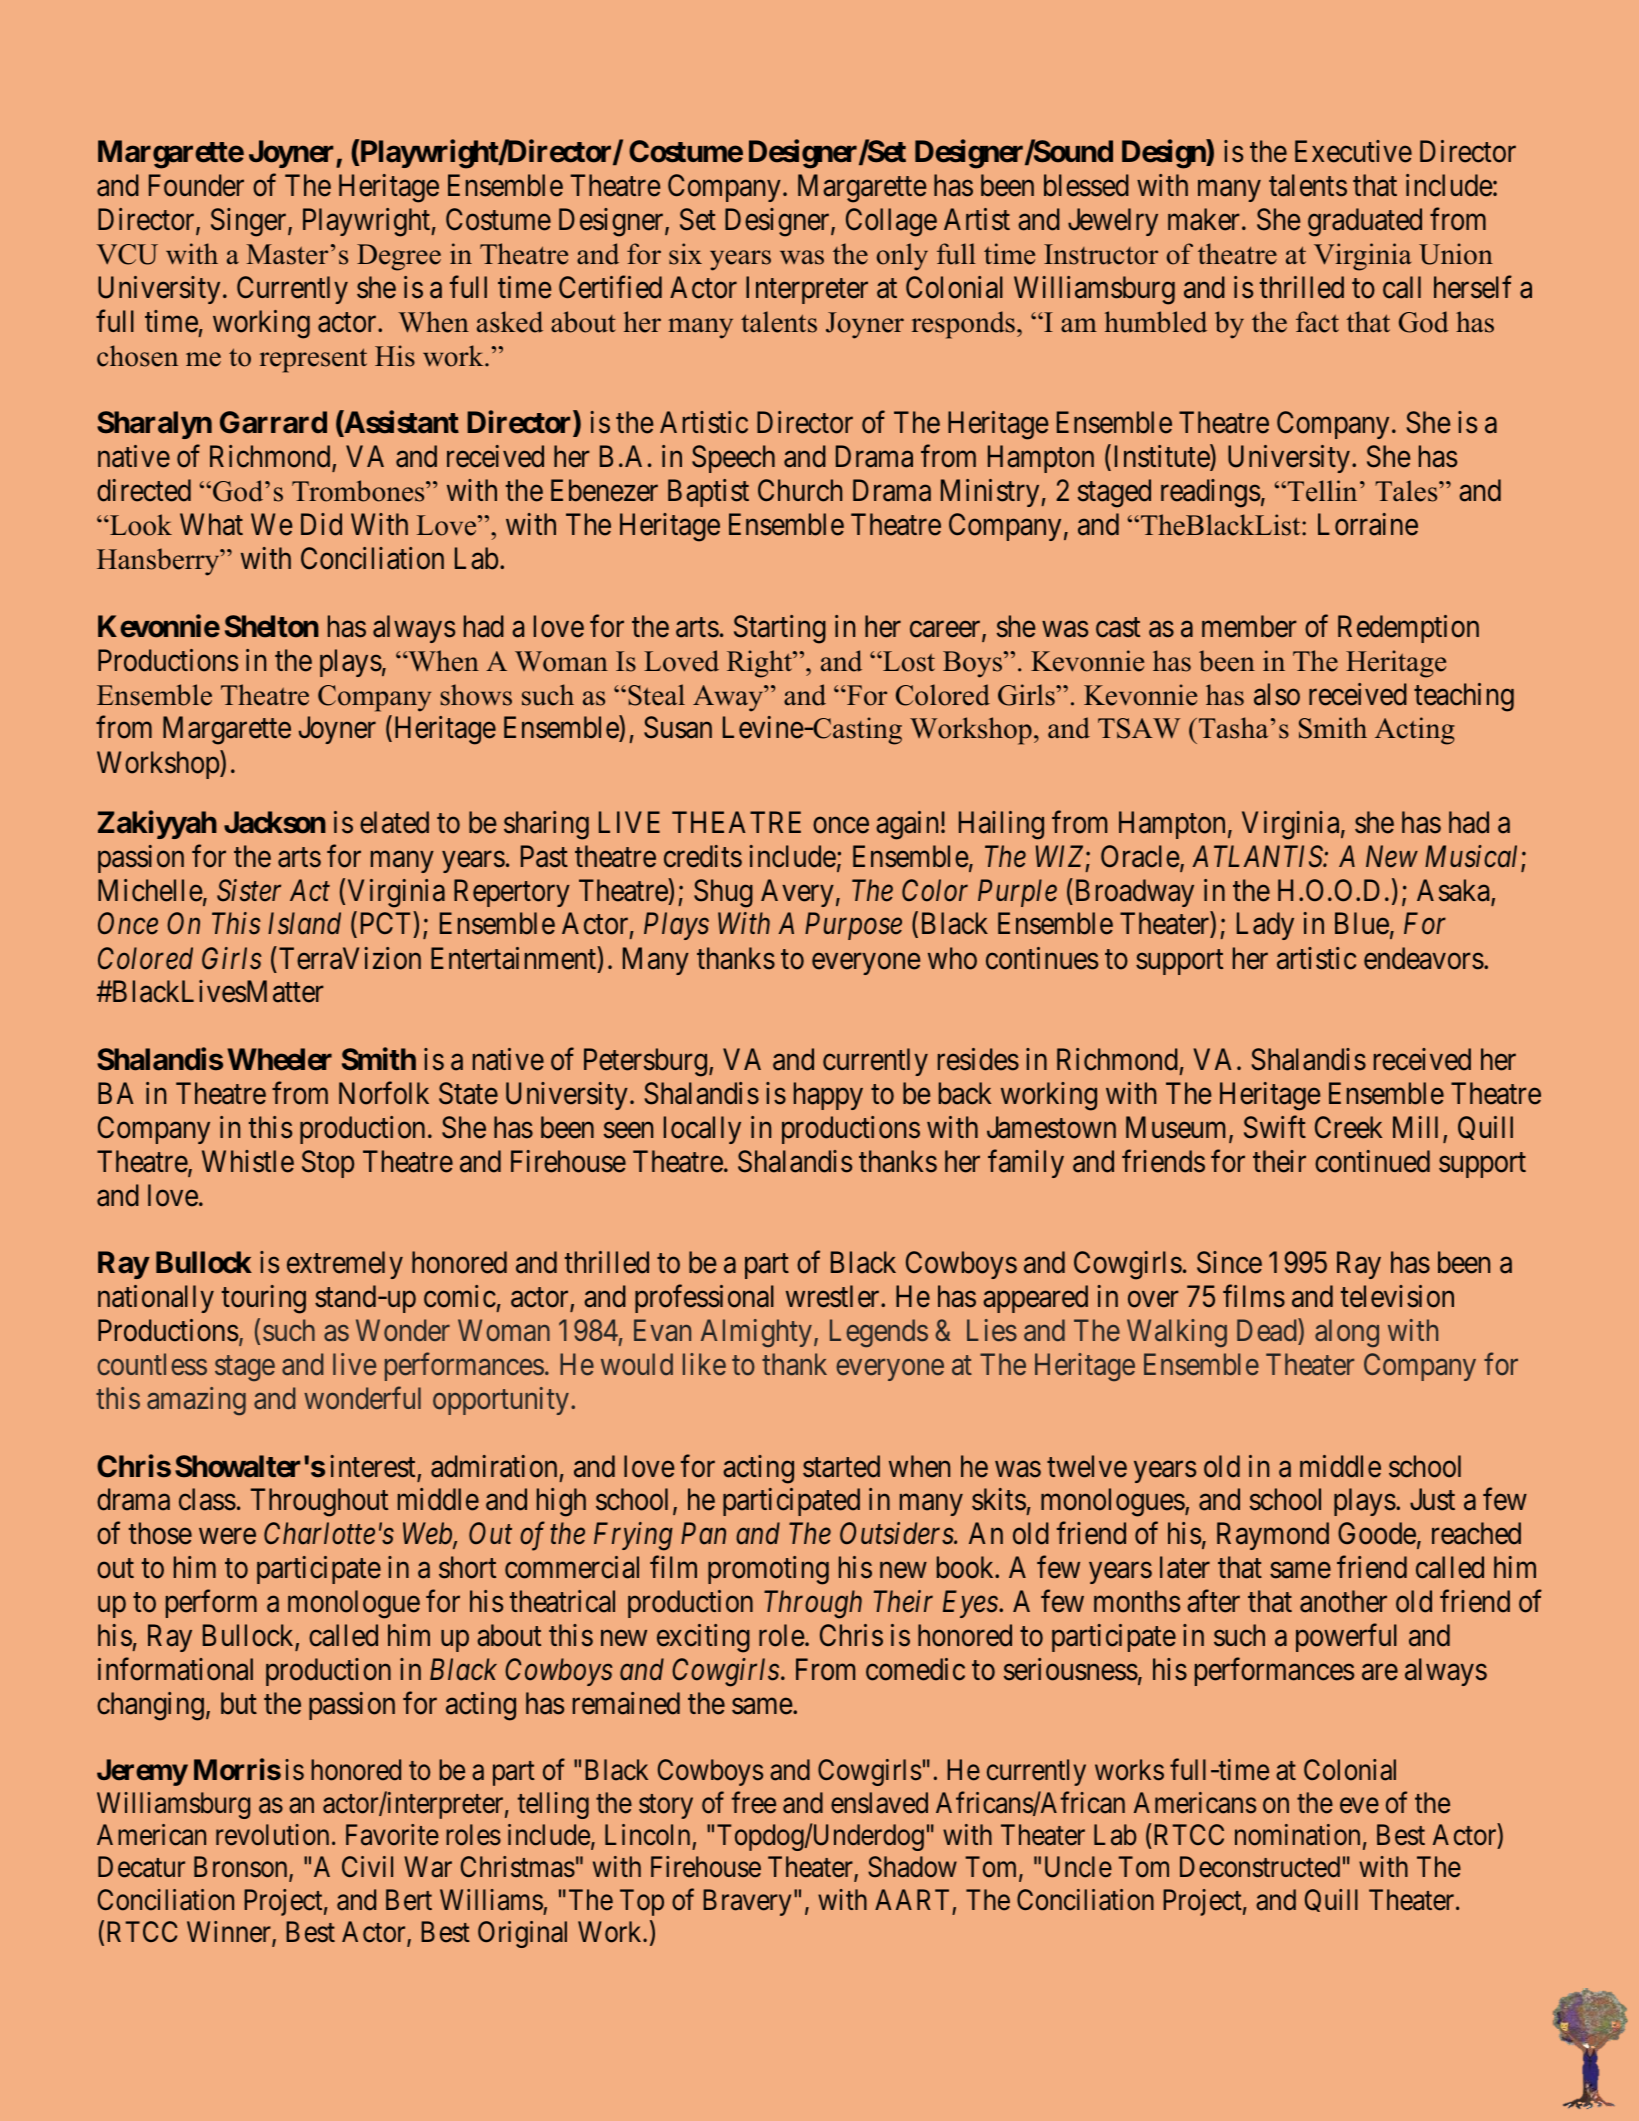 The height and width of the page is (2121, 1639). What do you see at coordinates (242, 1869) in the page?
I see `Bronson` at bounding box center [242, 1869].
